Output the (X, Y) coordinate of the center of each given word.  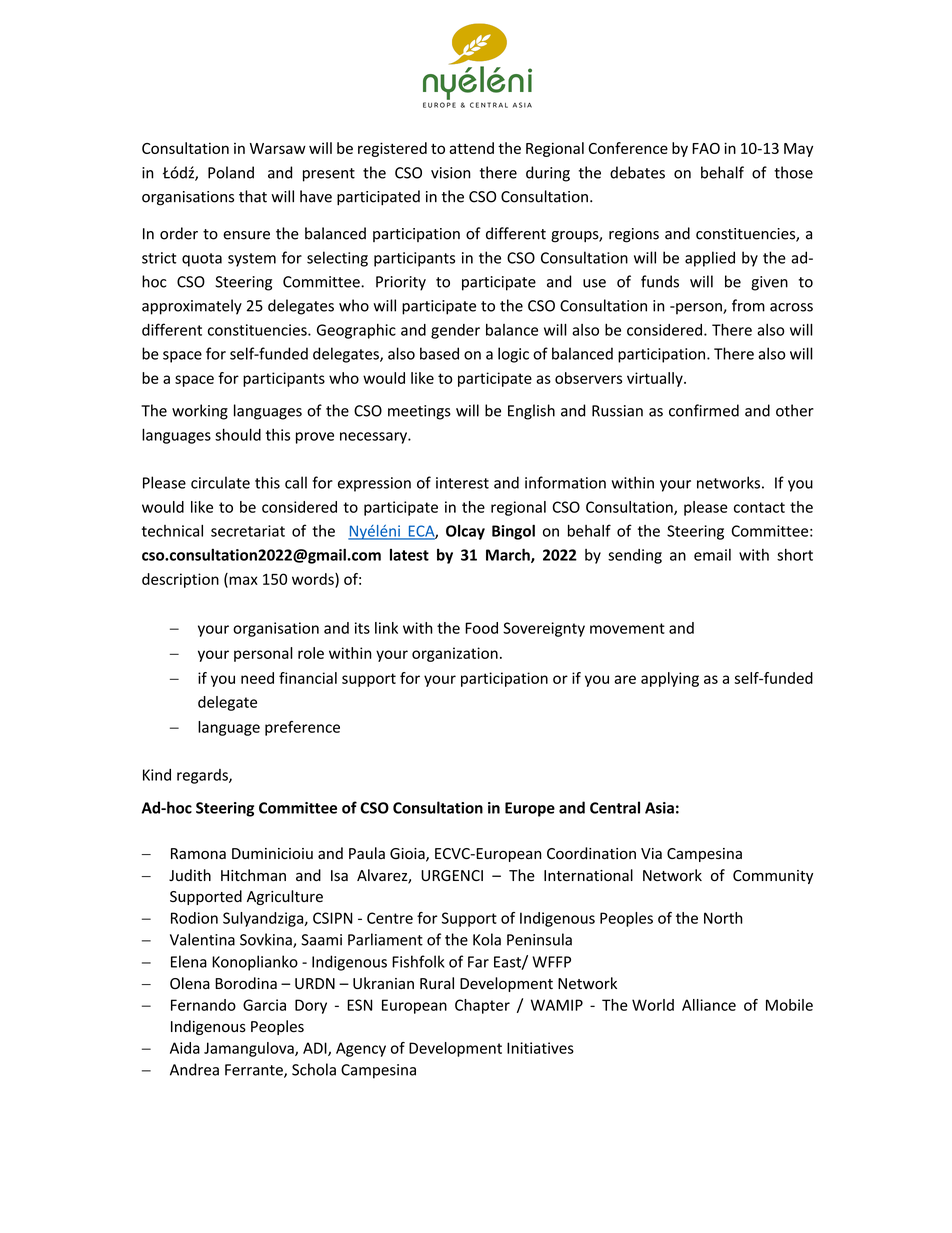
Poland (231, 172)
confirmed (704, 410)
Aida (185, 1048)
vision (451, 173)
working (200, 412)
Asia (659, 808)
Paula (367, 853)
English (531, 412)
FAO (706, 148)
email (712, 555)
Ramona (198, 853)
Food (481, 628)
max (242, 581)
